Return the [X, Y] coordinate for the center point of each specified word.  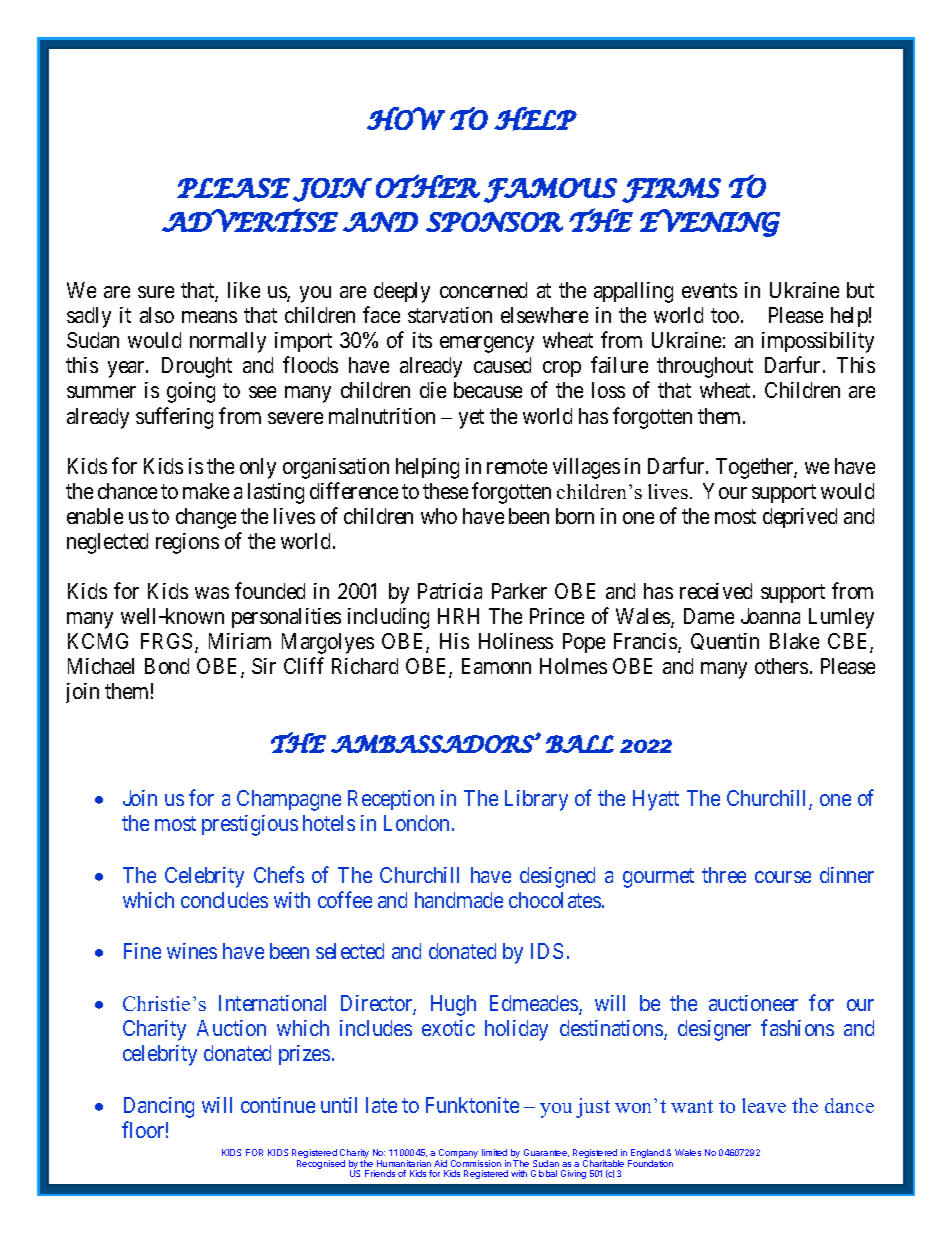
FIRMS [671, 190]
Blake [794, 641]
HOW [406, 119]
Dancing [159, 1107]
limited [494, 1152]
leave [764, 1105]
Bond [167, 666]
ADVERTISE [250, 220]
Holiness [516, 641]
